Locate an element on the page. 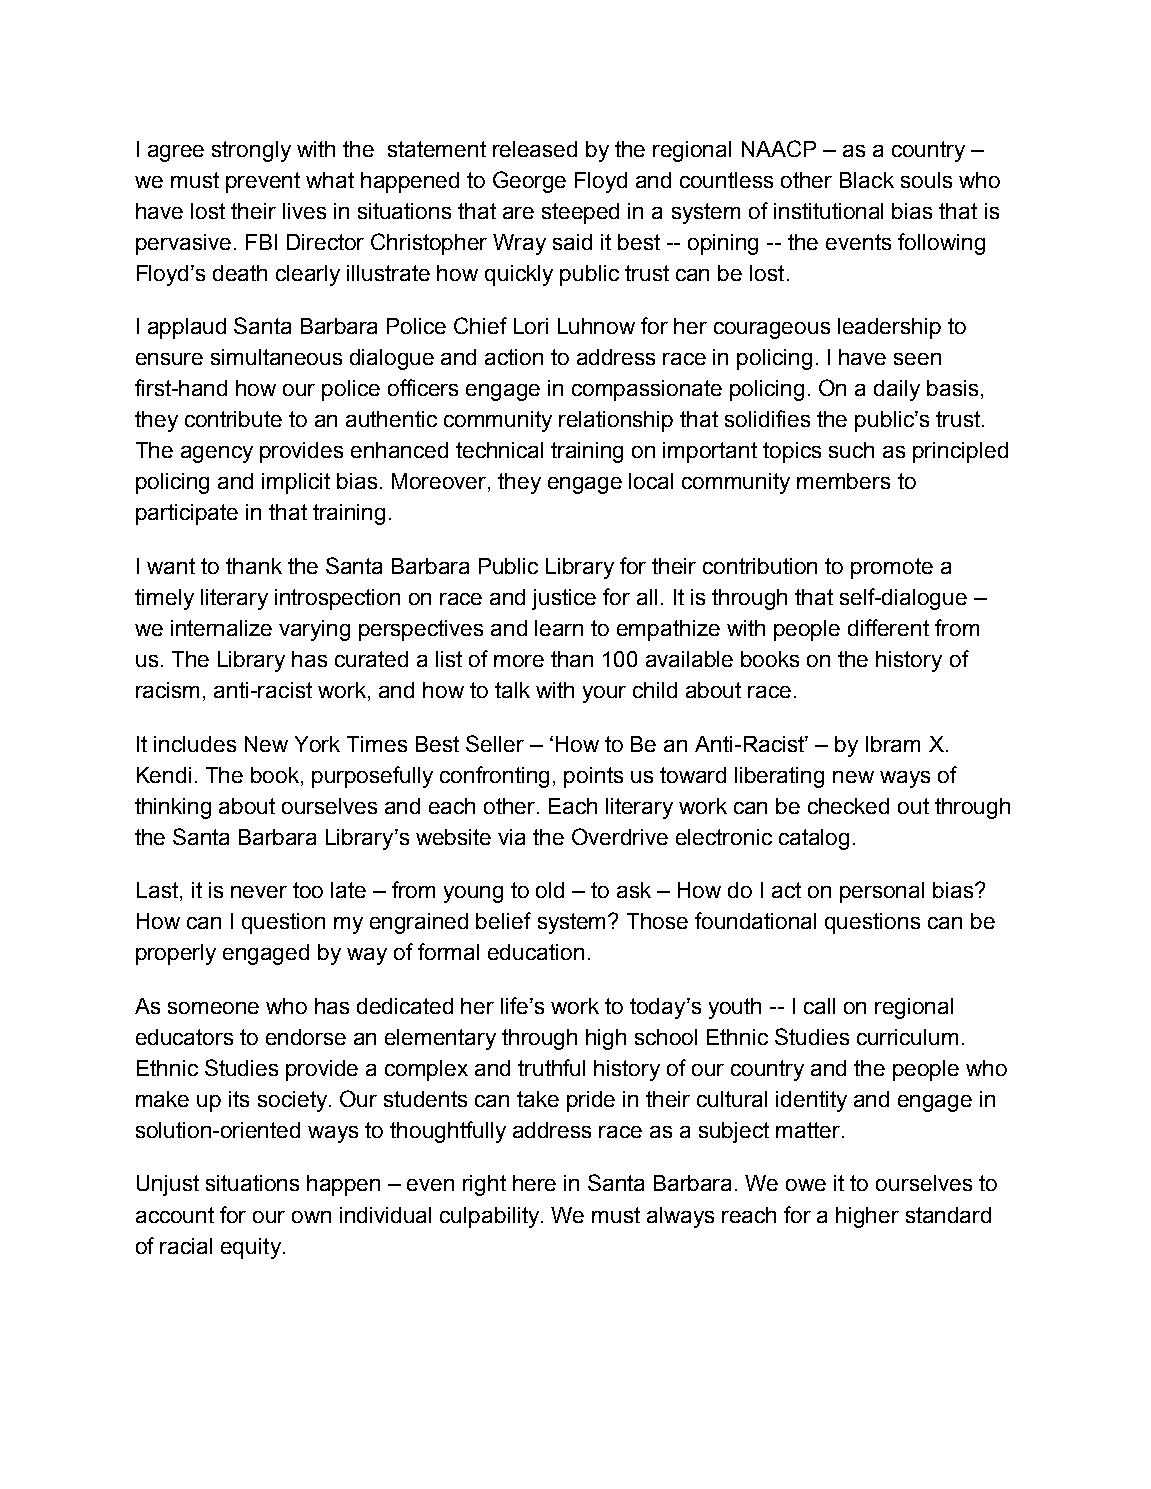 The width and height of the document is (1151, 1489). contribute is located at coordinates (233, 419).
